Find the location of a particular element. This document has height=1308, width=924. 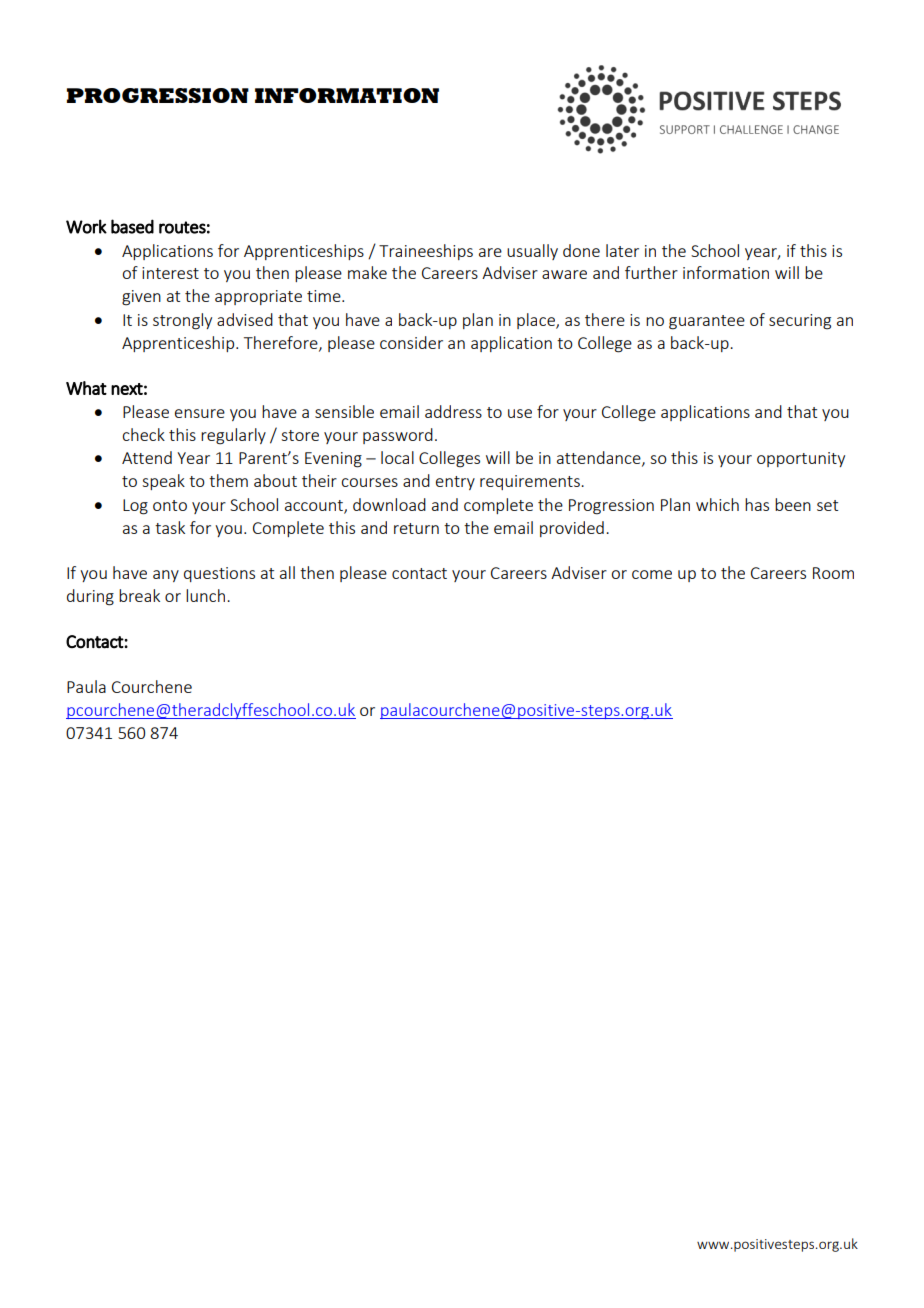

Room is located at coordinates (833, 573).
